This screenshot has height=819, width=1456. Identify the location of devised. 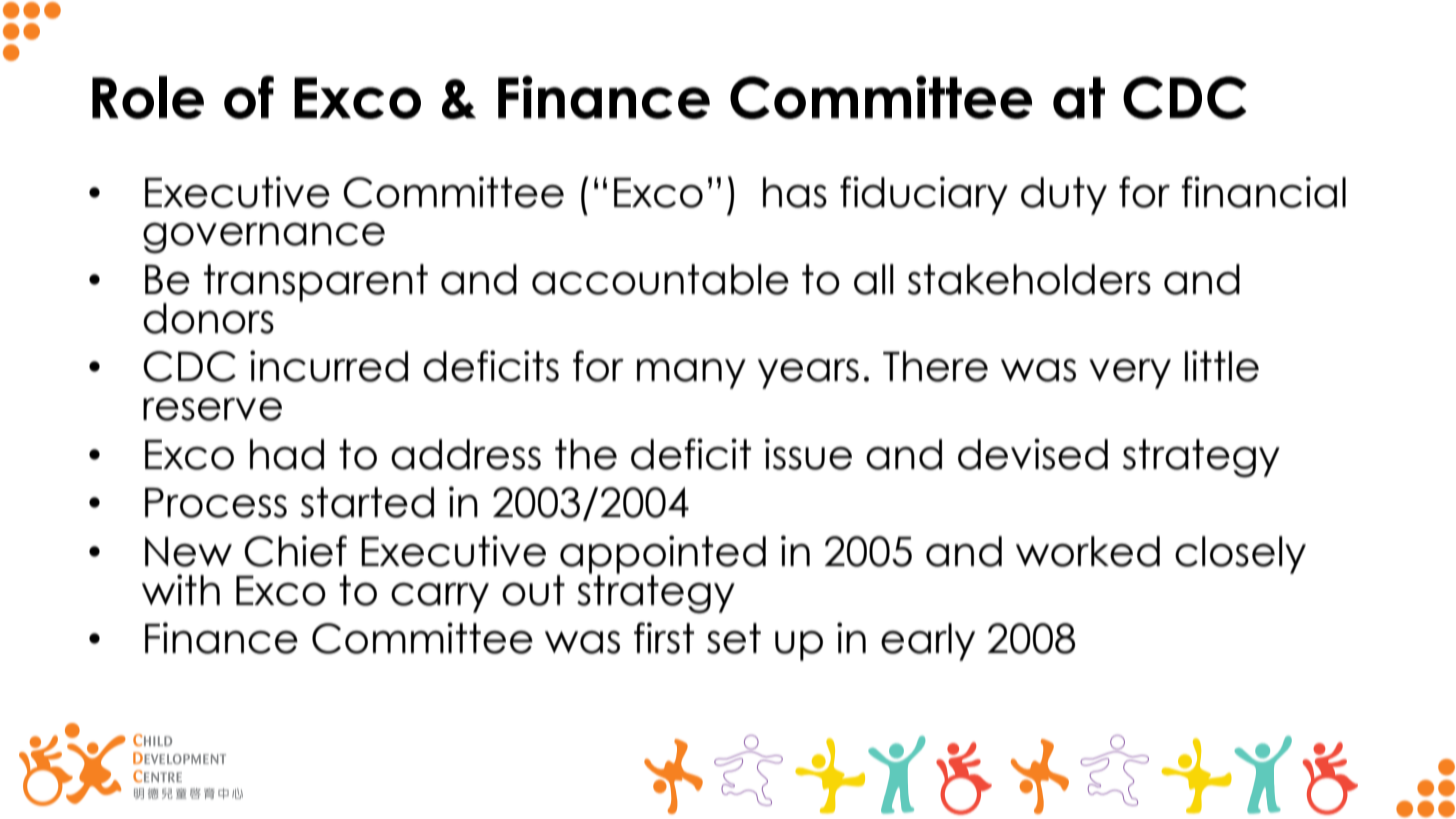
(1033, 454).
